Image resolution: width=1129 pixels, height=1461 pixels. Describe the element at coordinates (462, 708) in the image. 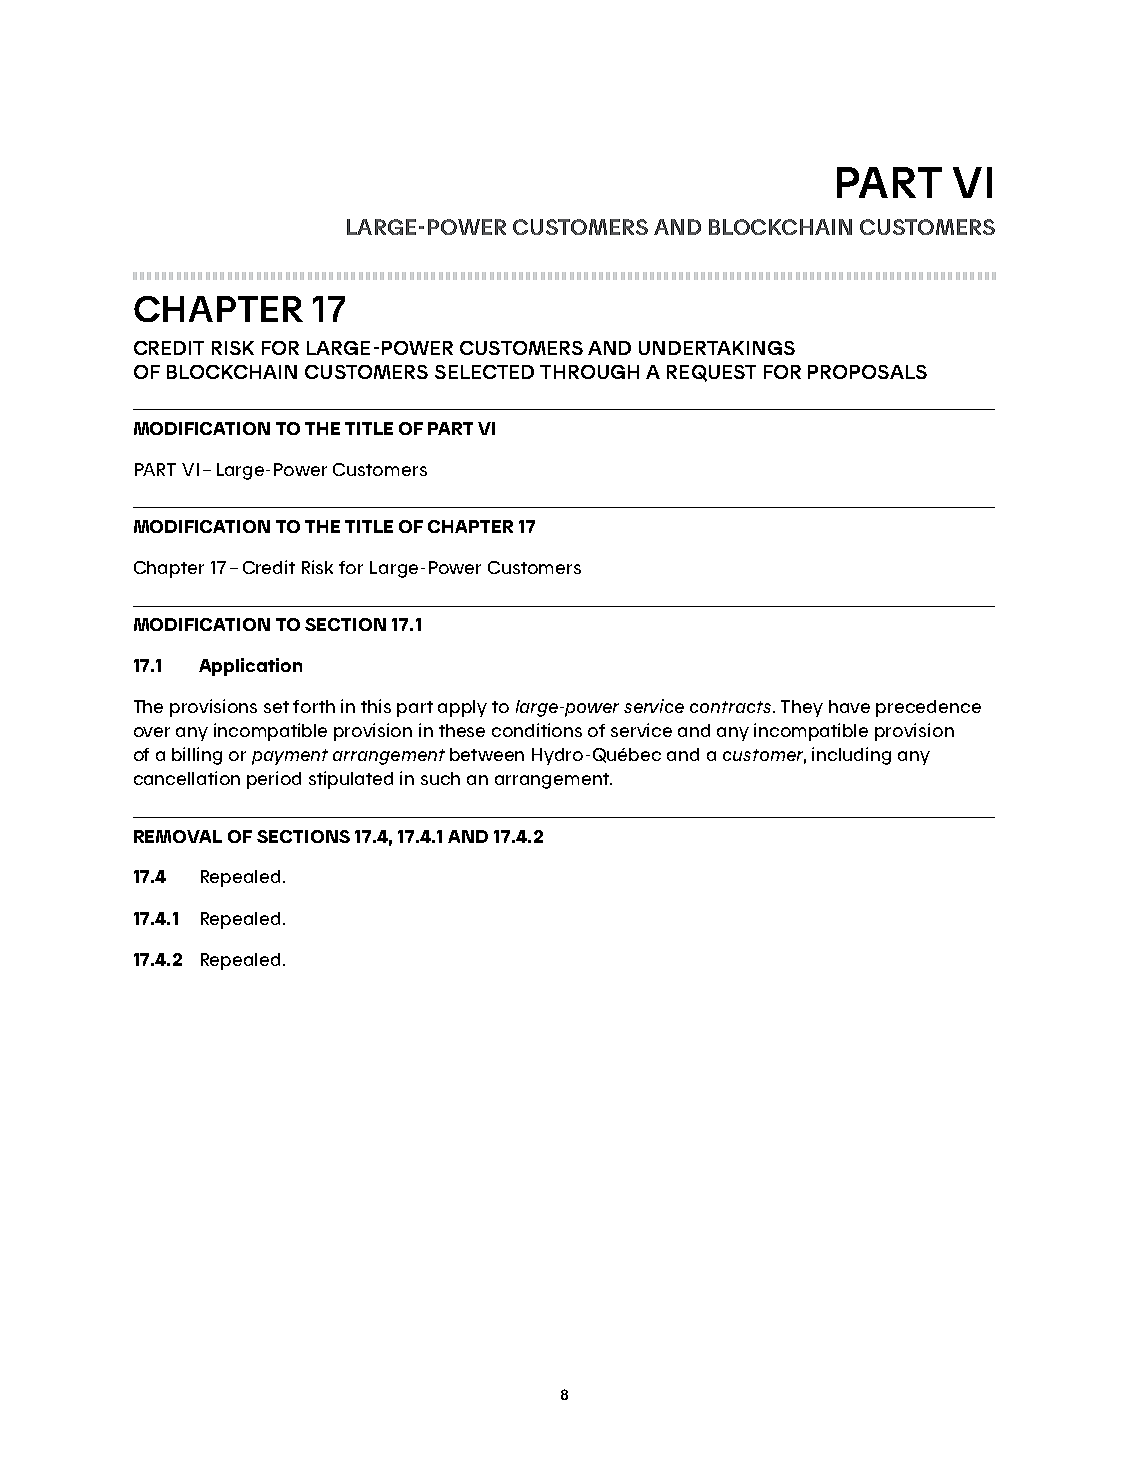

I see `apply` at that location.
